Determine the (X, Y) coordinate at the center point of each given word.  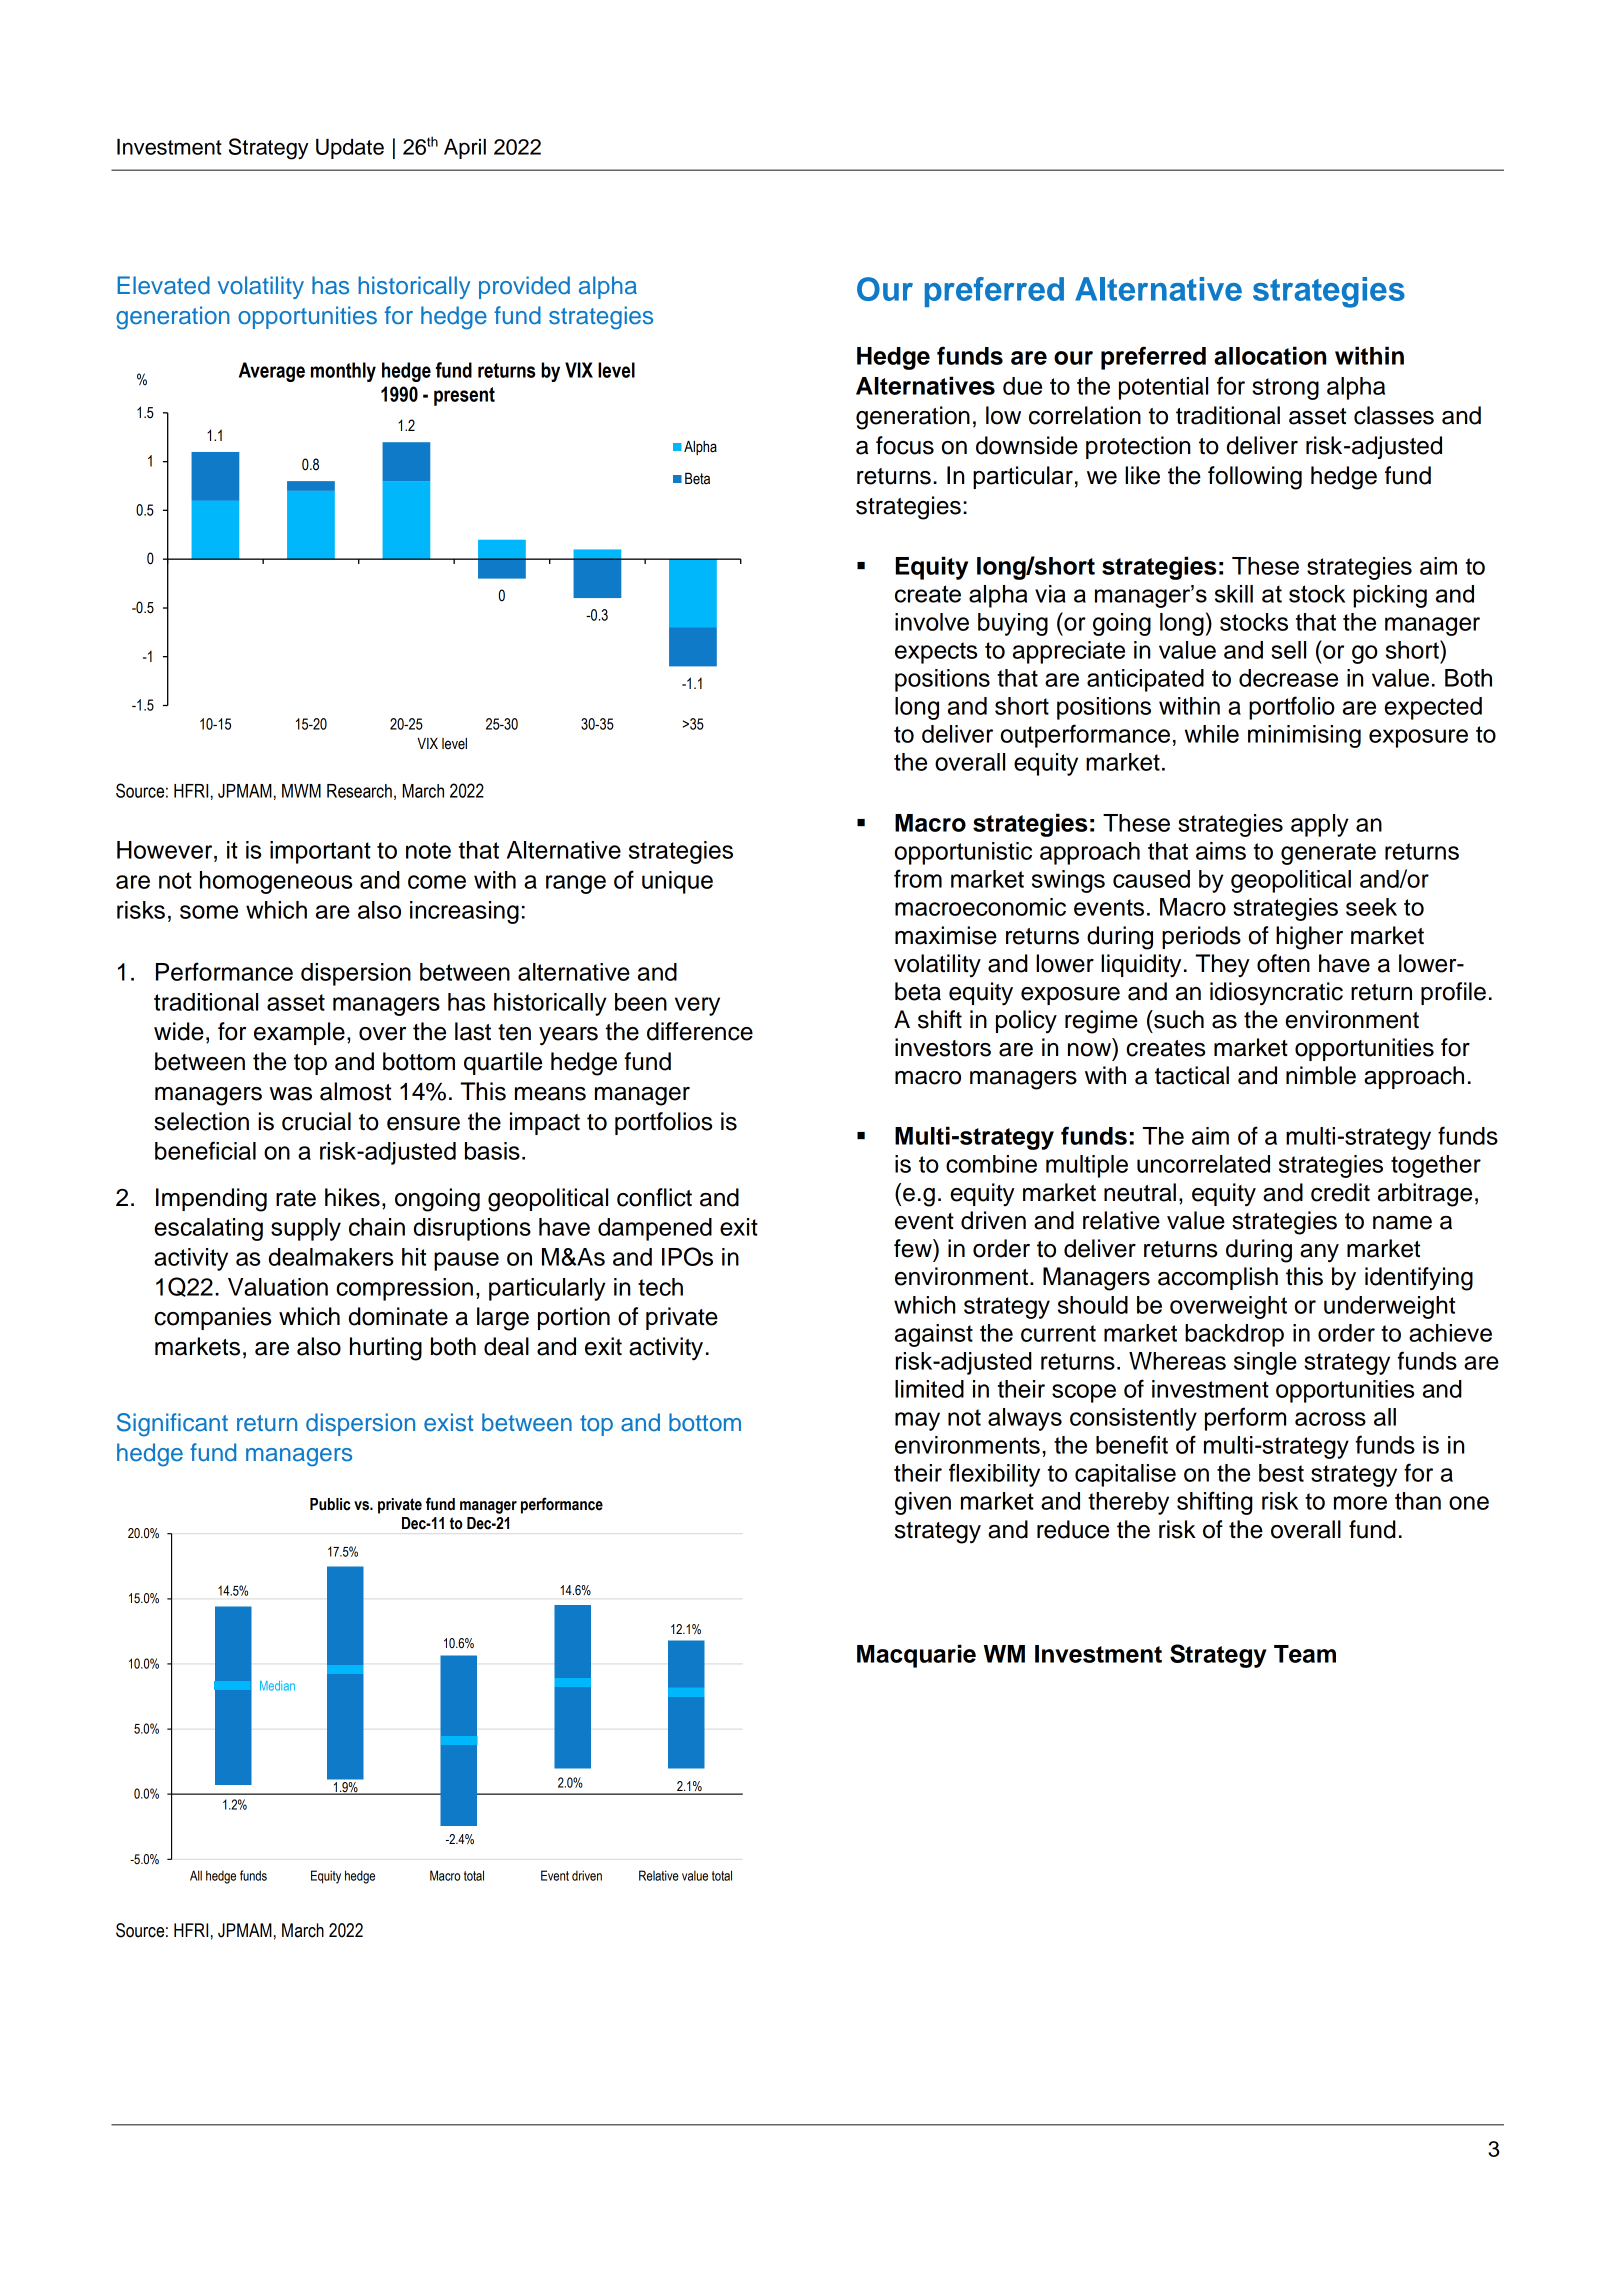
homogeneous (276, 882)
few (914, 1248)
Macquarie (916, 1656)
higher (1309, 938)
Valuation (278, 1287)
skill (1234, 594)
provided (524, 287)
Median (277, 1686)
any (1319, 1253)
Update (350, 149)
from (918, 878)
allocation (1270, 355)
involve (932, 622)
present (464, 396)
